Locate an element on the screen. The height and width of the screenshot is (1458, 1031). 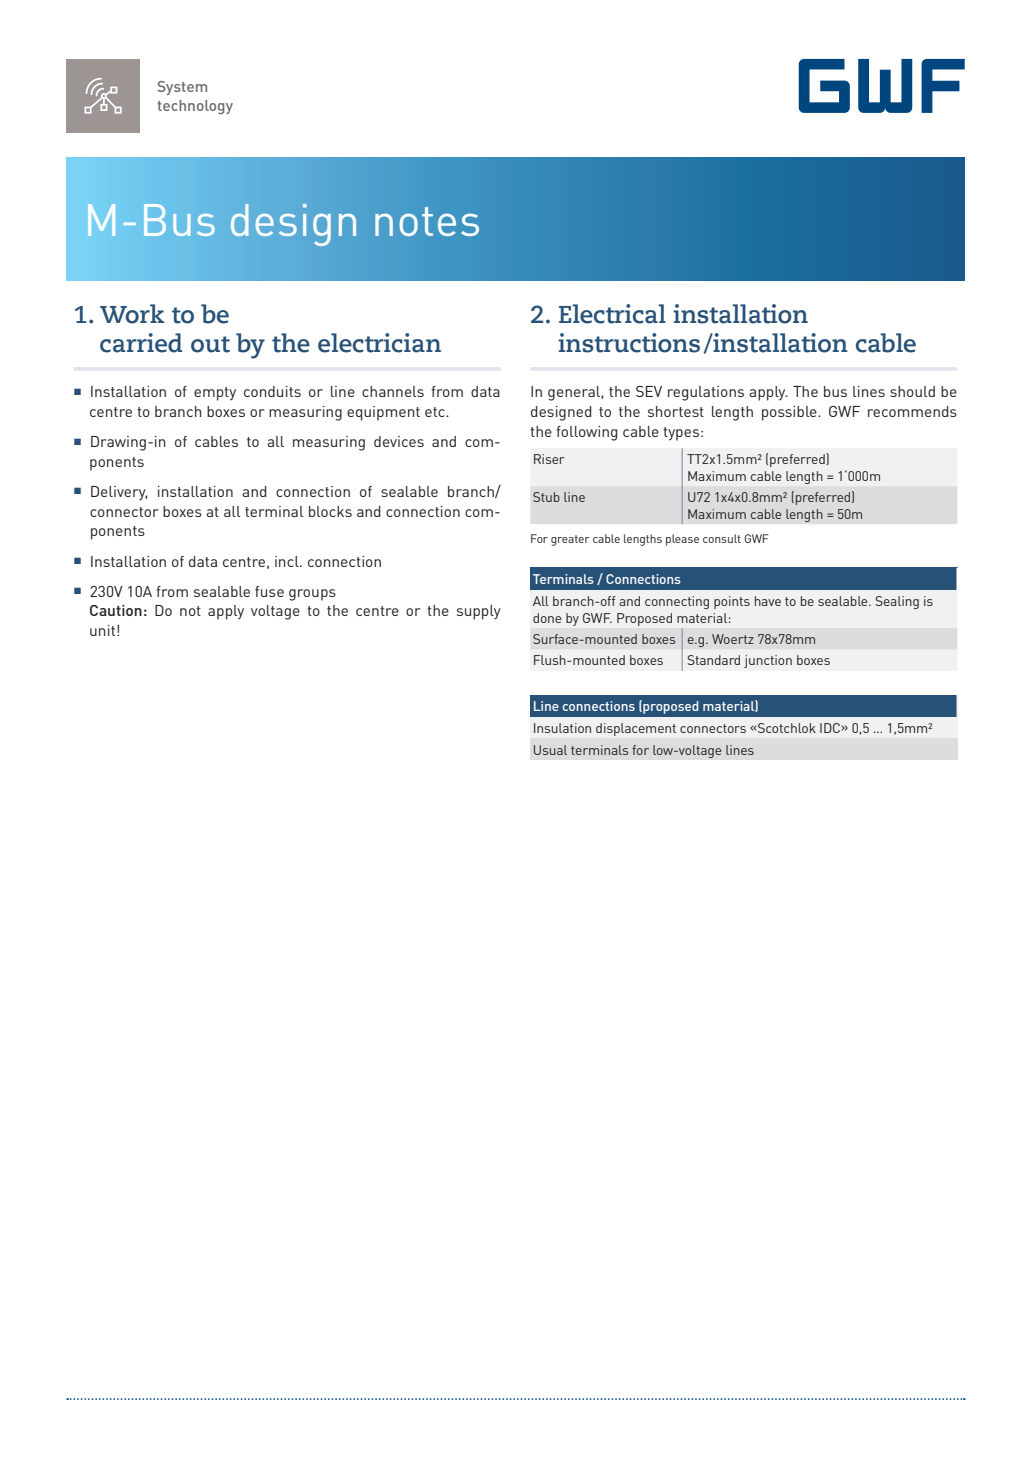
electrician is located at coordinates (379, 343).
